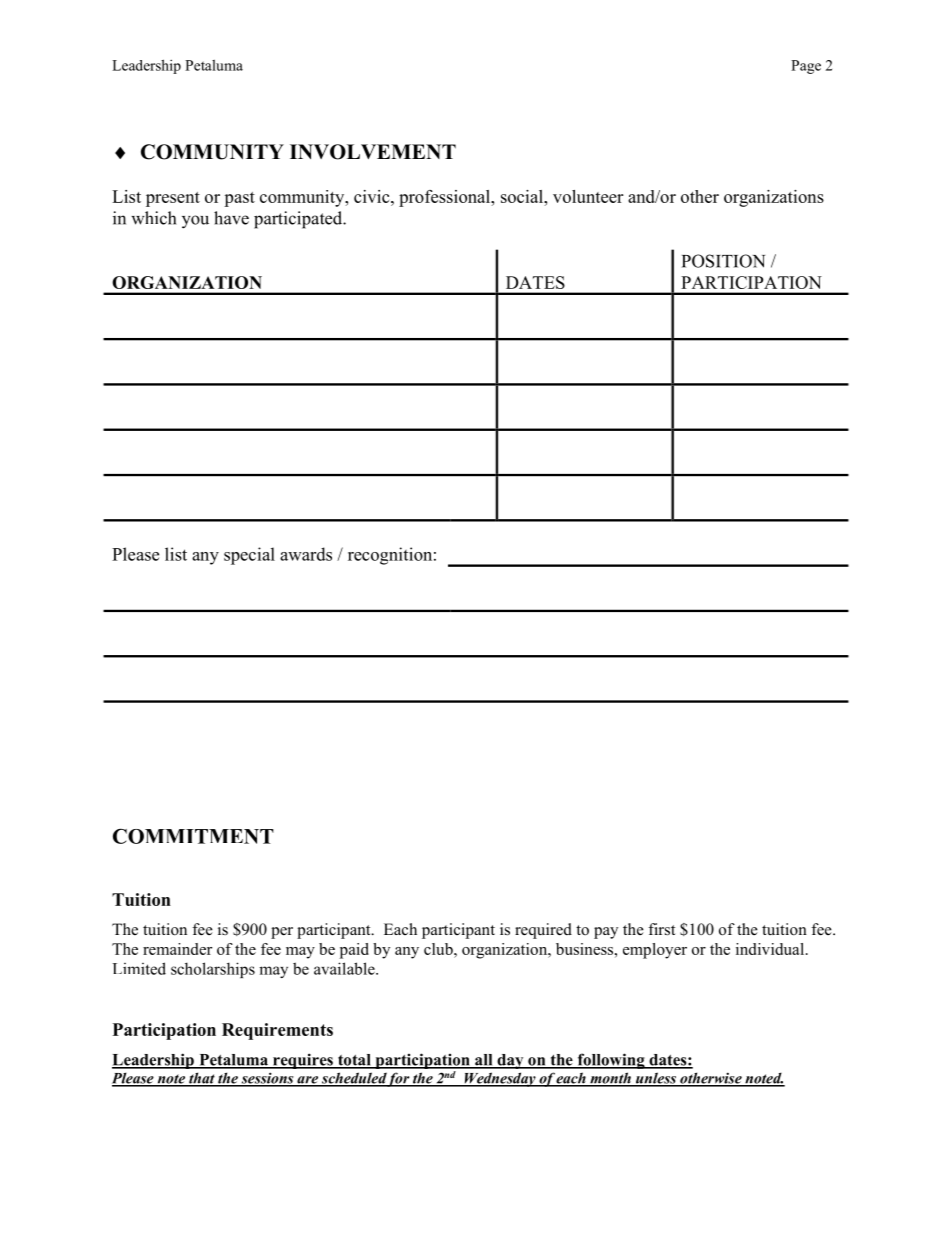 The image size is (952, 1233). Describe the element at coordinates (193, 836) in the screenshot. I see `COMMITMENT` at that location.
